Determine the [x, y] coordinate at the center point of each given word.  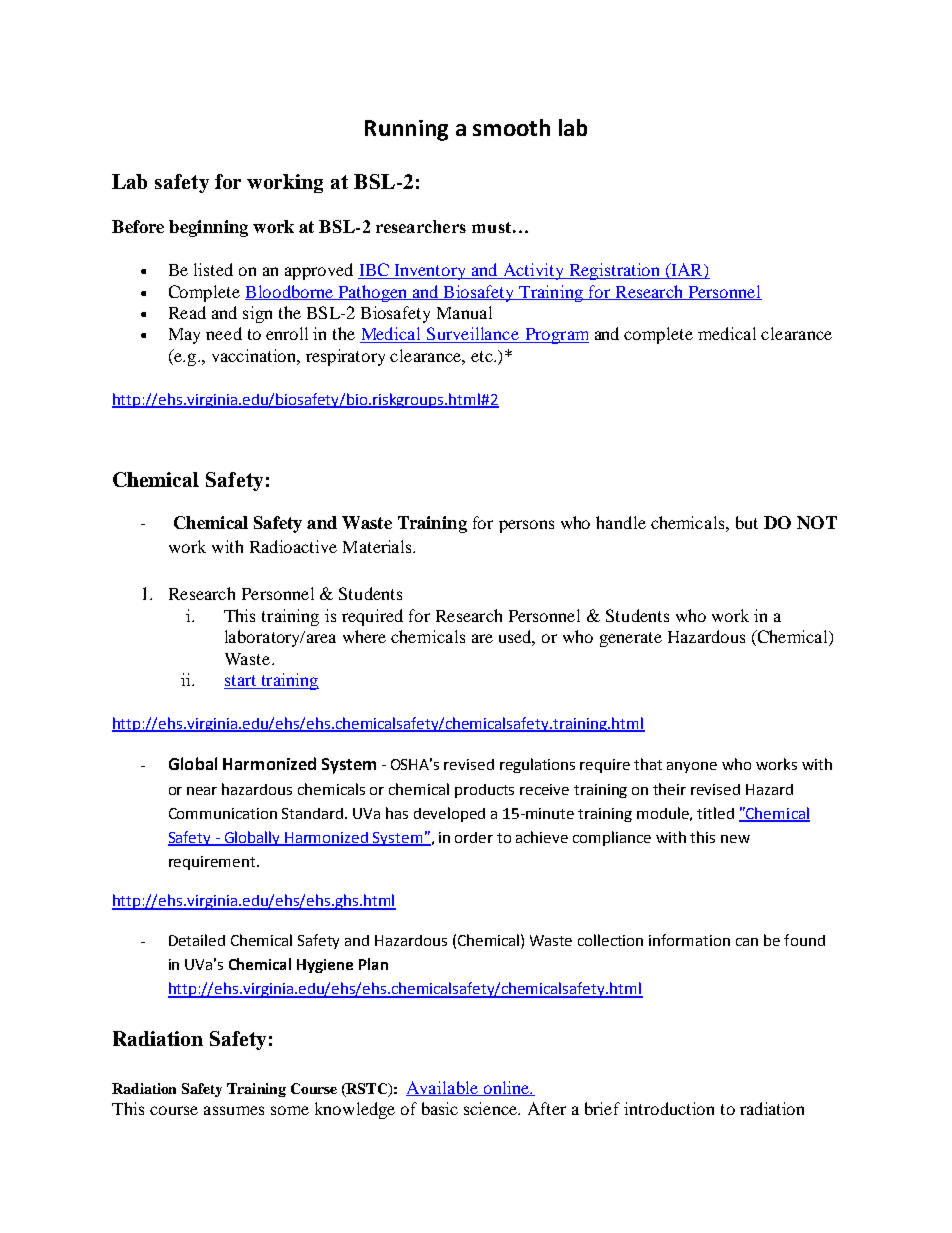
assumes [234, 1110]
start [240, 680]
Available [443, 1088]
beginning [208, 228]
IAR [687, 269]
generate [631, 639]
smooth [511, 127]
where [364, 636]
